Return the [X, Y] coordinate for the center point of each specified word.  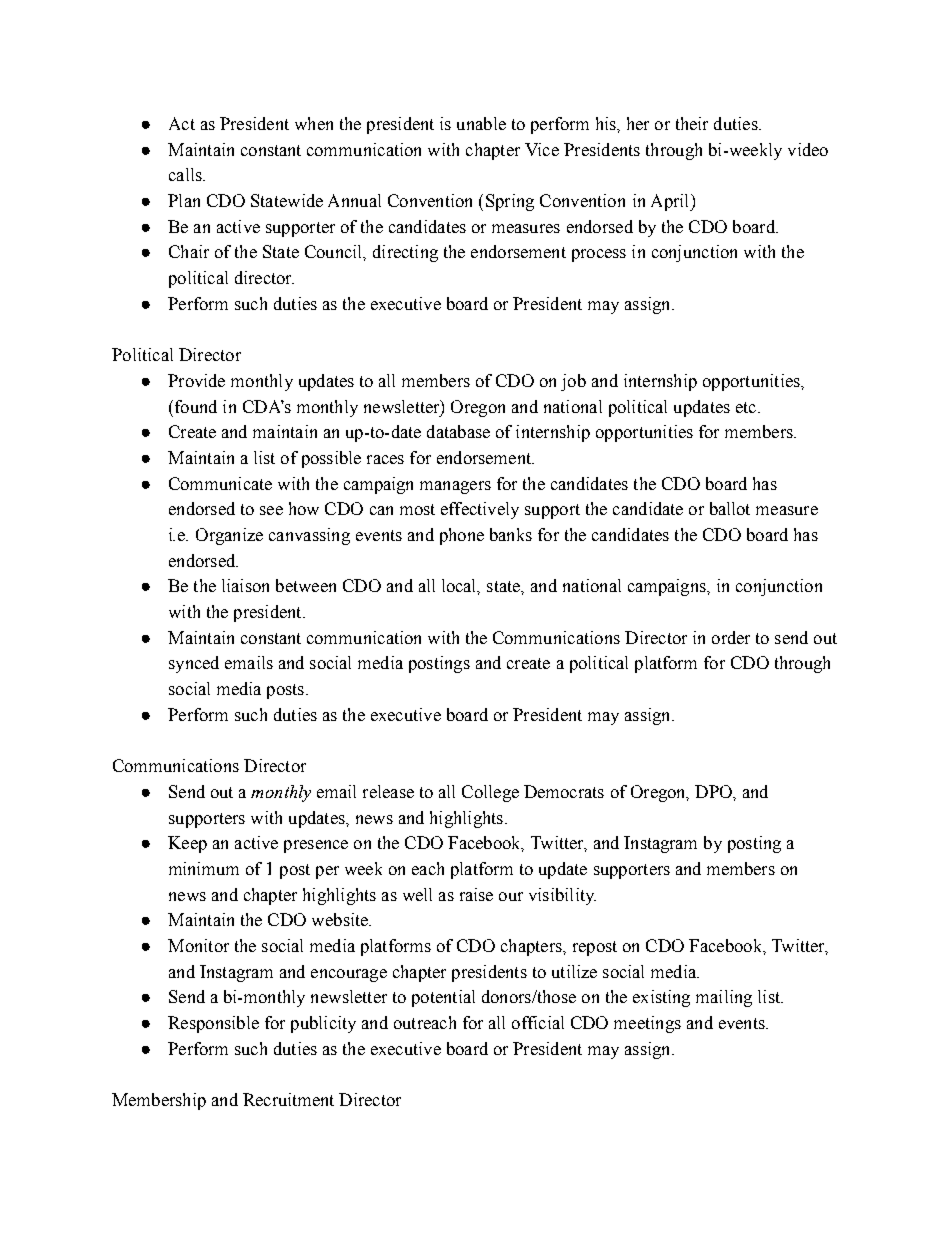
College [490, 793]
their [692, 123]
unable [481, 123]
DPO [714, 791]
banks [511, 534]
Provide [196, 380]
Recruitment [288, 1099]
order [731, 637]
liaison [245, 585]
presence [316, 846]
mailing [724, 998]
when [314, 123]
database [458, 431]
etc [747, 407]
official [538, 1022]
